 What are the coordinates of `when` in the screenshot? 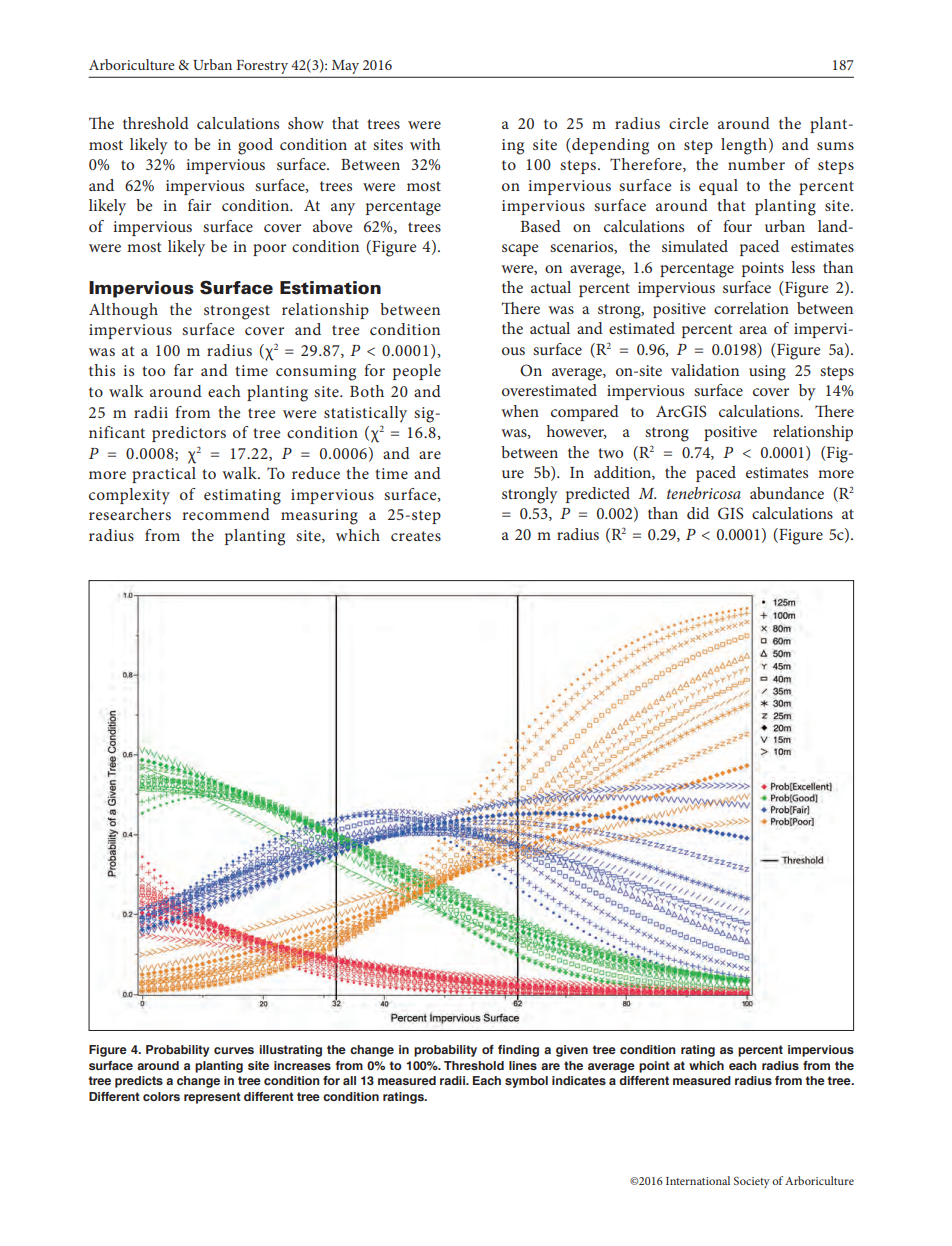 It's located at (520, 411).
